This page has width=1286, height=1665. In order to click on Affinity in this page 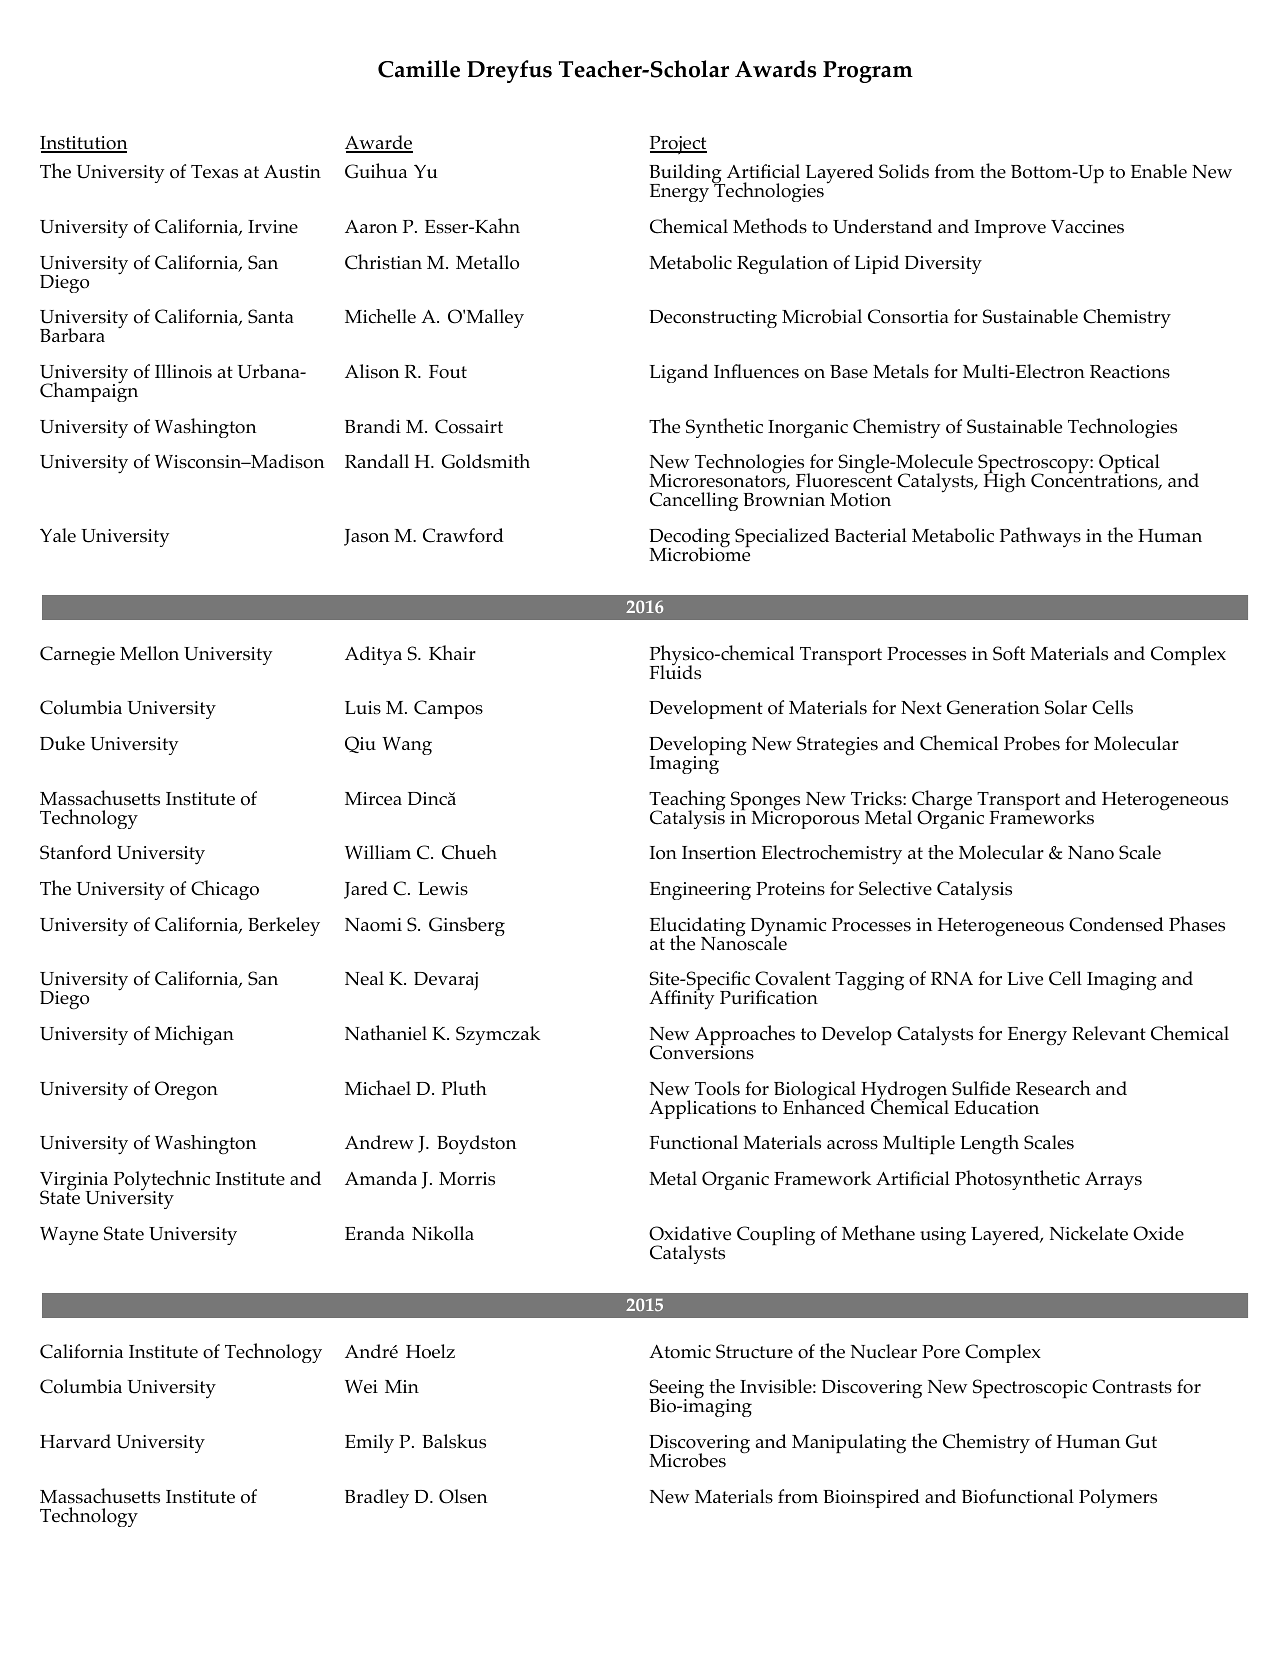, I will do `click(682, 999)`.
